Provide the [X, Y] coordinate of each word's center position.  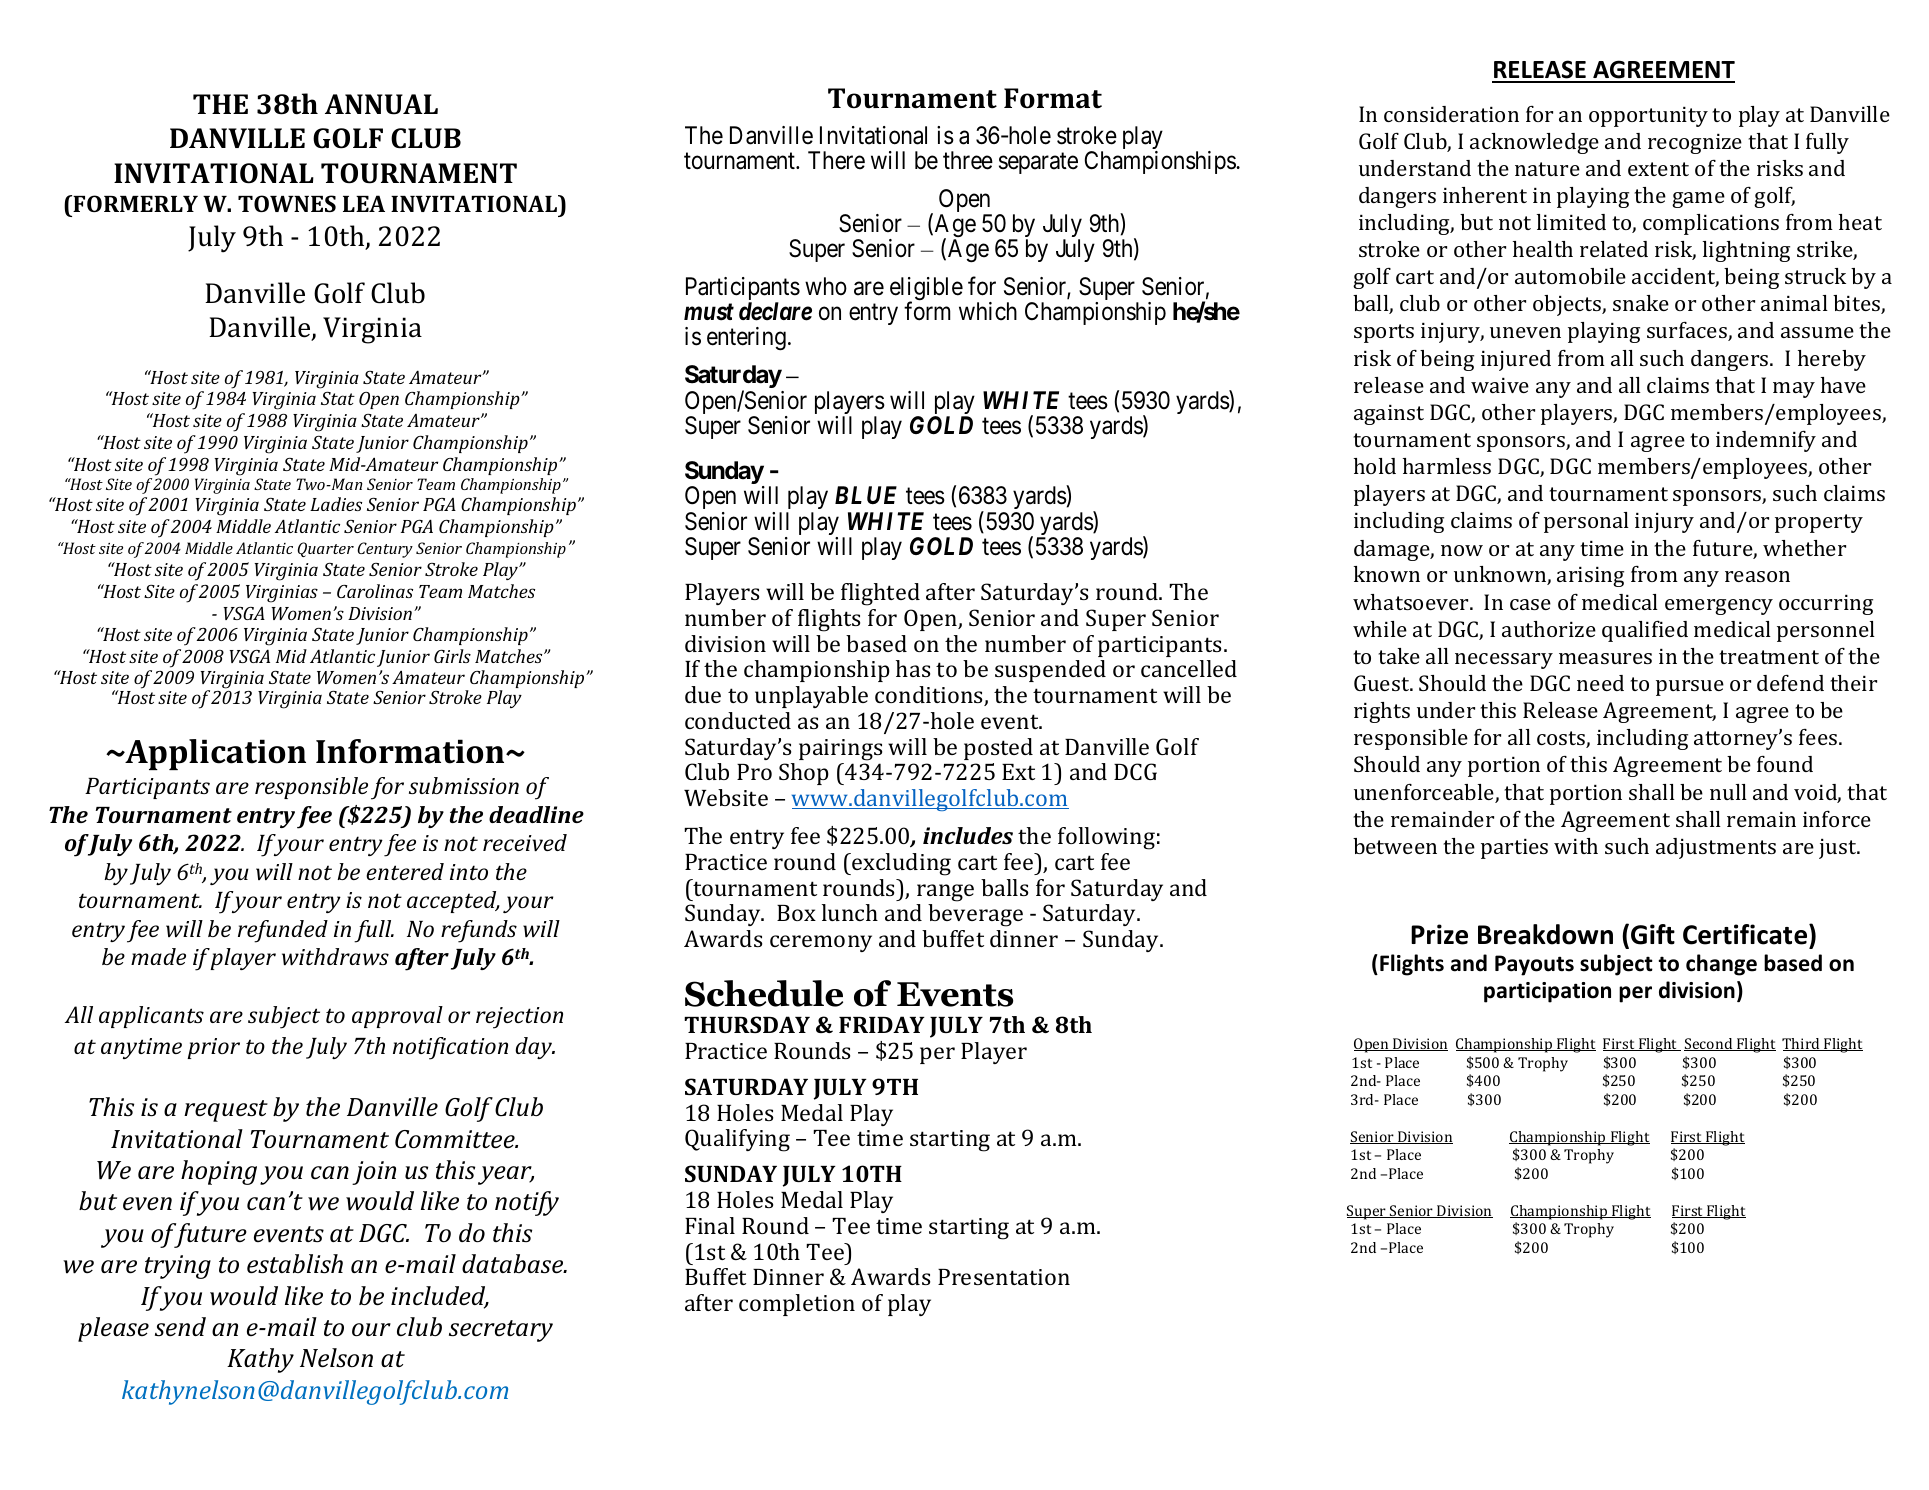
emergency [1719, 607]
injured [1516, 360]
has [913, 668]
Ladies [336, 504]
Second [1709, 1044]
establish [295, 1264]
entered [405, 871]
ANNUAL [381, 104]
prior [213, 1048]
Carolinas [375, 591]
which [988, 311]
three [968, 160]
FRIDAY [882, 1024]
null [1728, 792]
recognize [1695, 144]
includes [968, 835]
